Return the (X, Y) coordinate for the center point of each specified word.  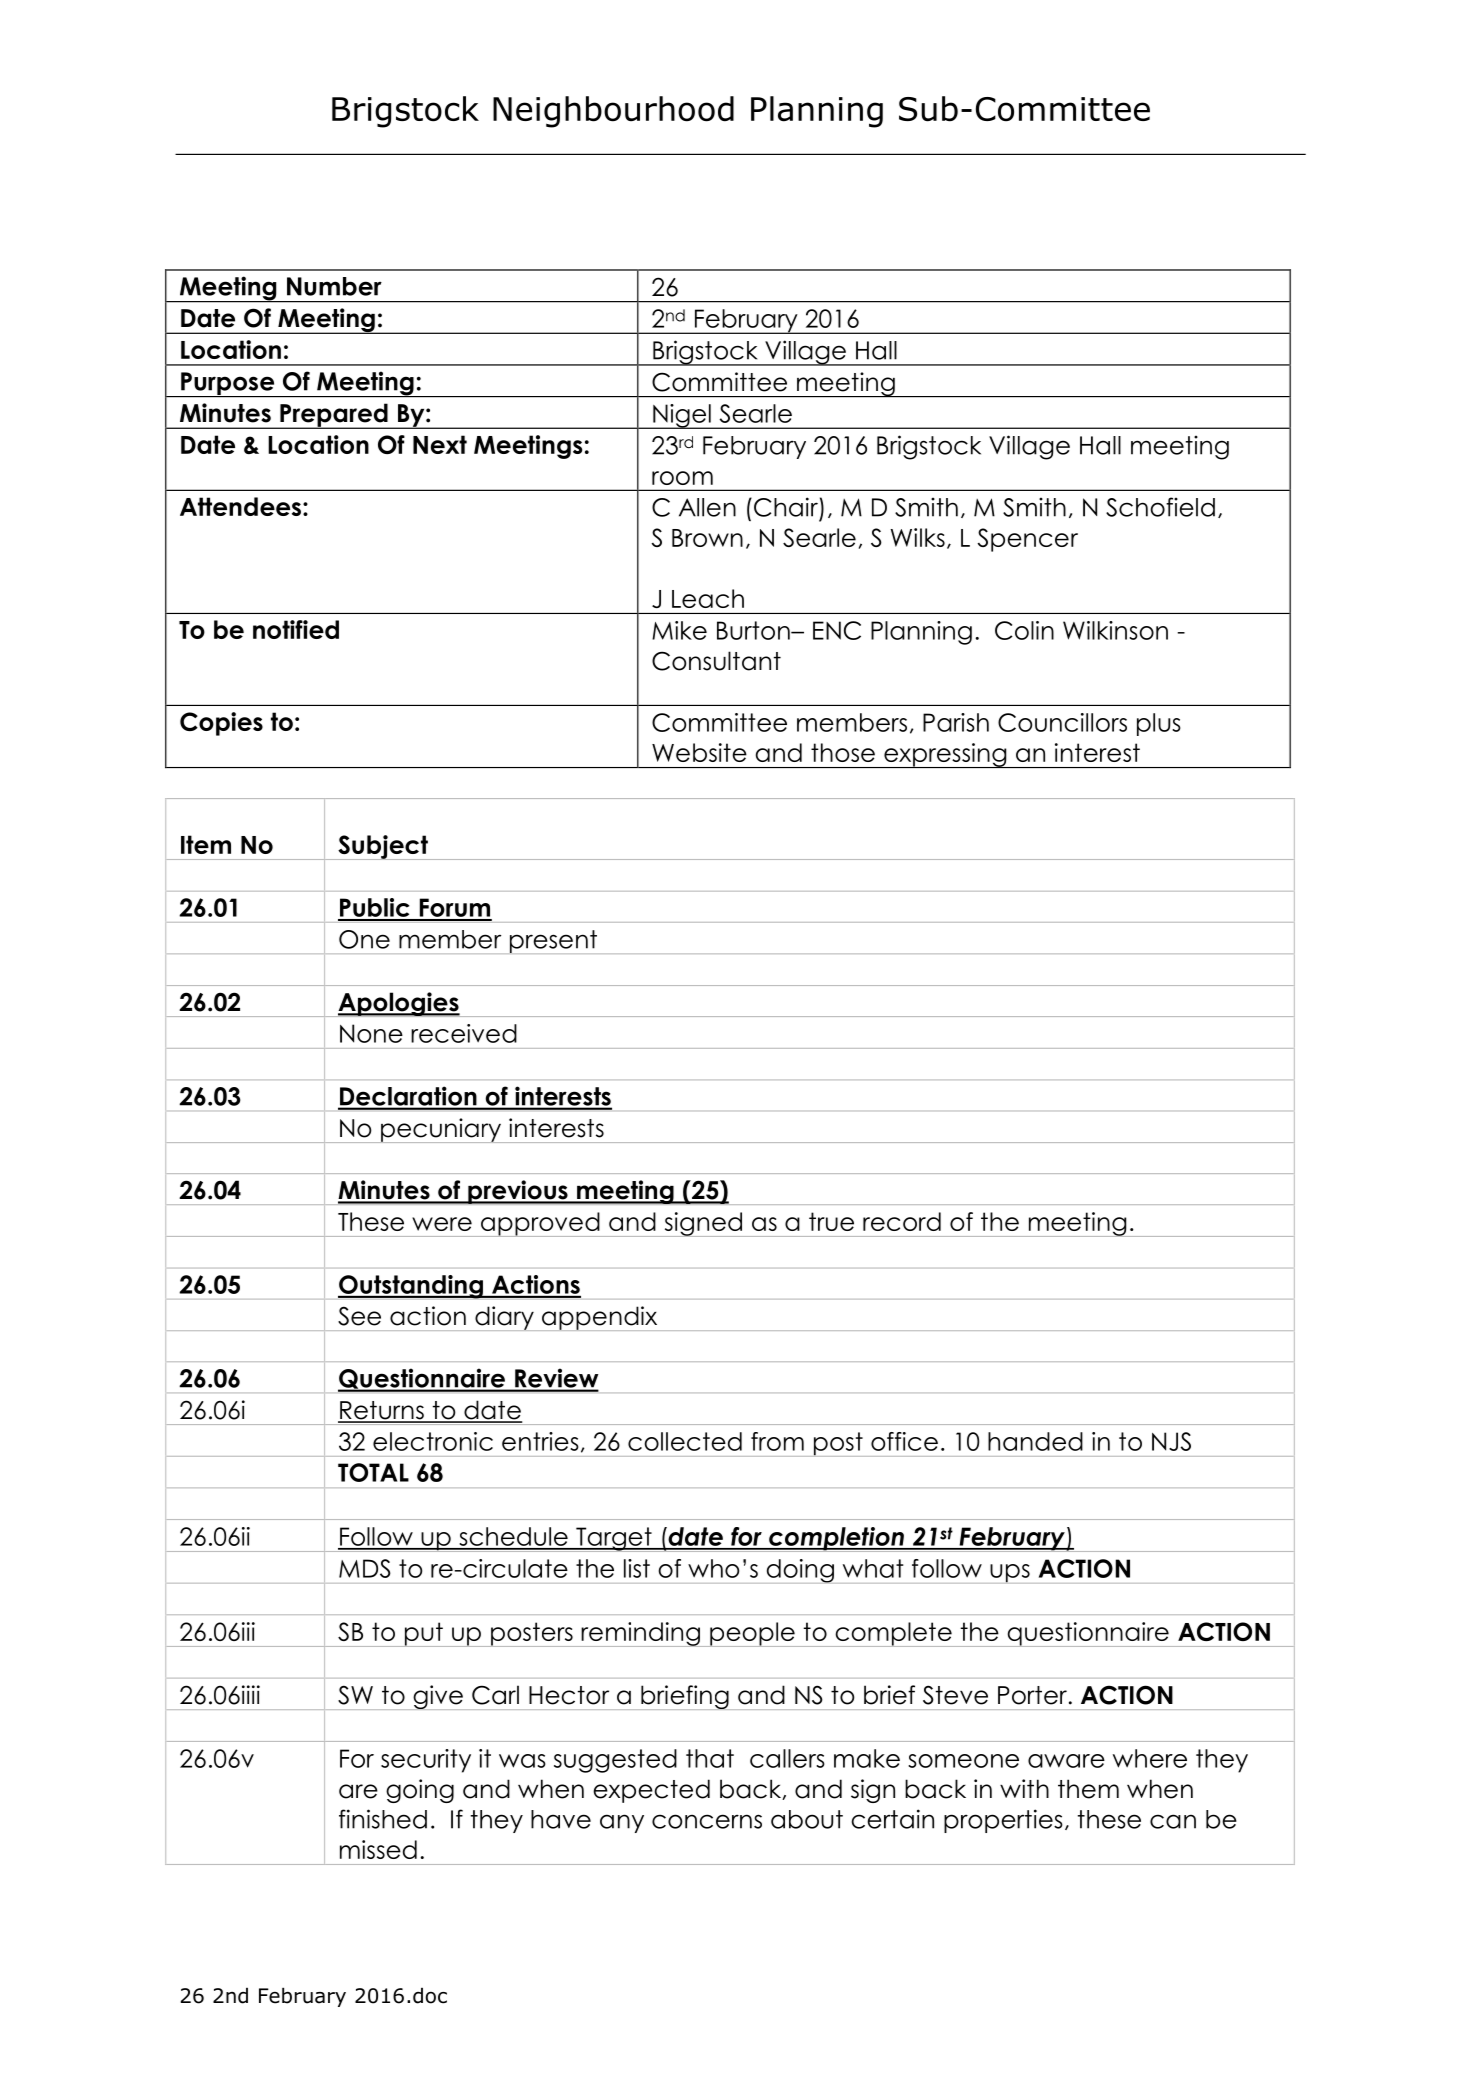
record (902, 1221)
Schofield (1160, 507)
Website (699, 752)
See (359, 1316)
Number (334, 286)
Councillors (1062, 722)
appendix (600, 1318)
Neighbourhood (613, 112)
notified (296, 629)
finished (383, 1819)
